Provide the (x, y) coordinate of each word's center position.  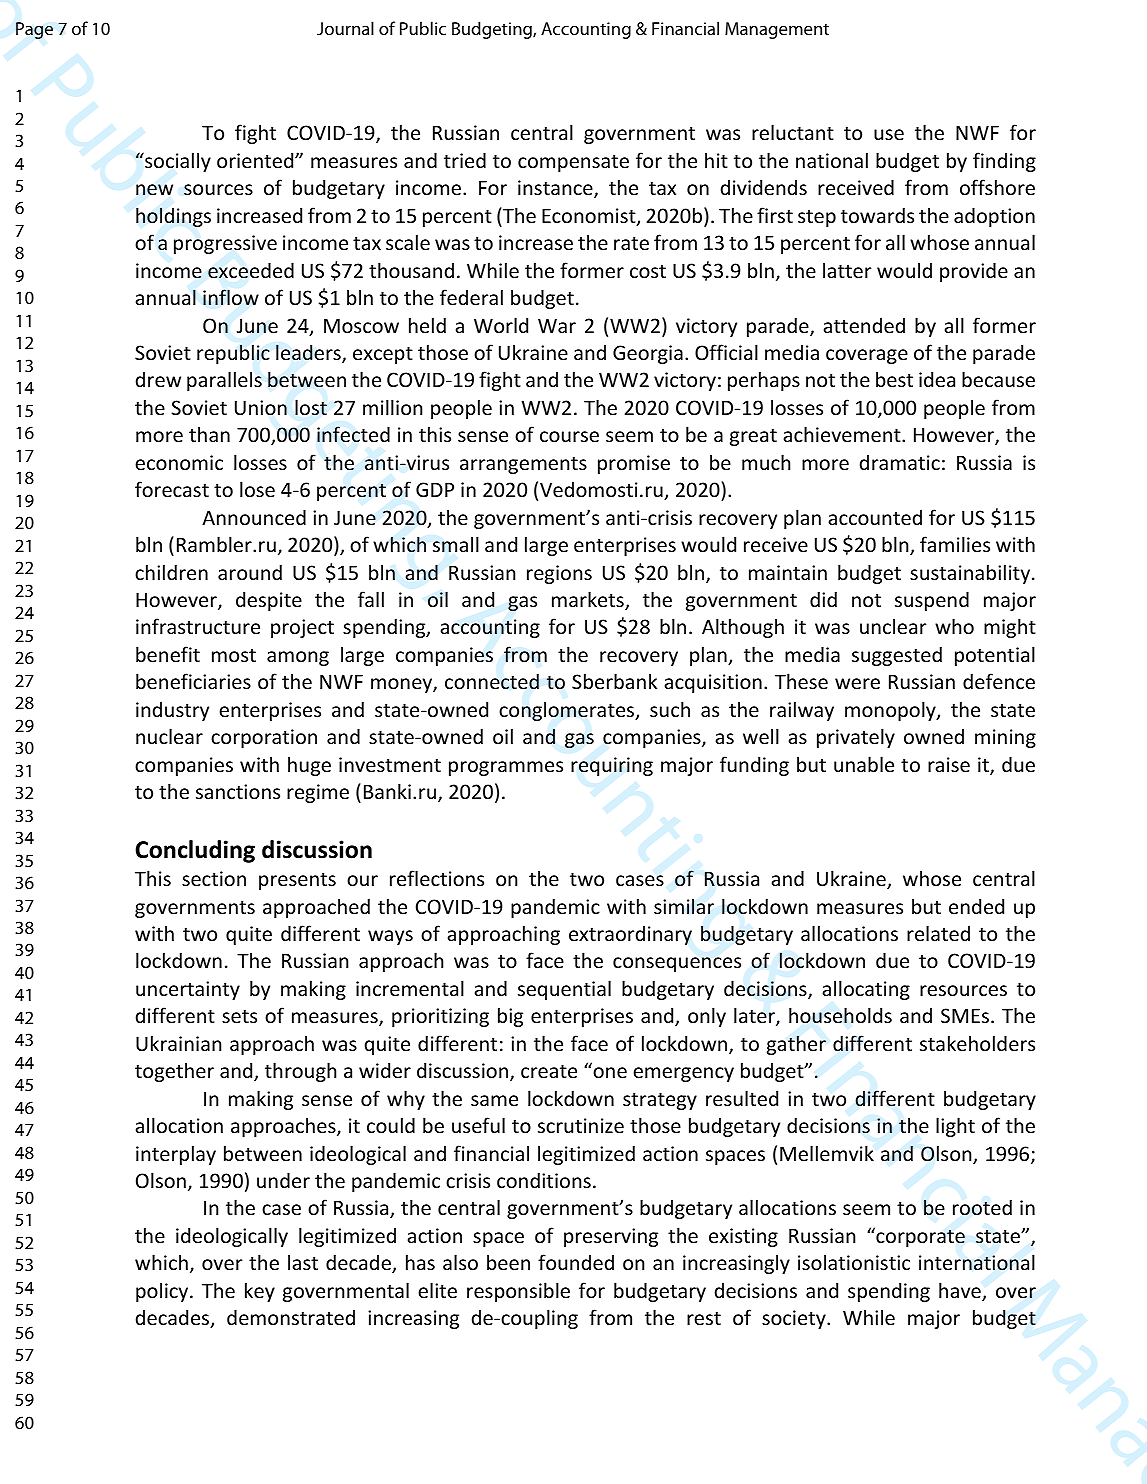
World (501, 325)
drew (158, 379)
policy (163, 1292)
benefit (168, 654)
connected (492, 681)
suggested (897, 656)
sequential (564, 990)
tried (465, 160)
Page (34, 30)
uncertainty (188, 990)
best (894, 379)
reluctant (793, 132)
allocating (866, 990)
